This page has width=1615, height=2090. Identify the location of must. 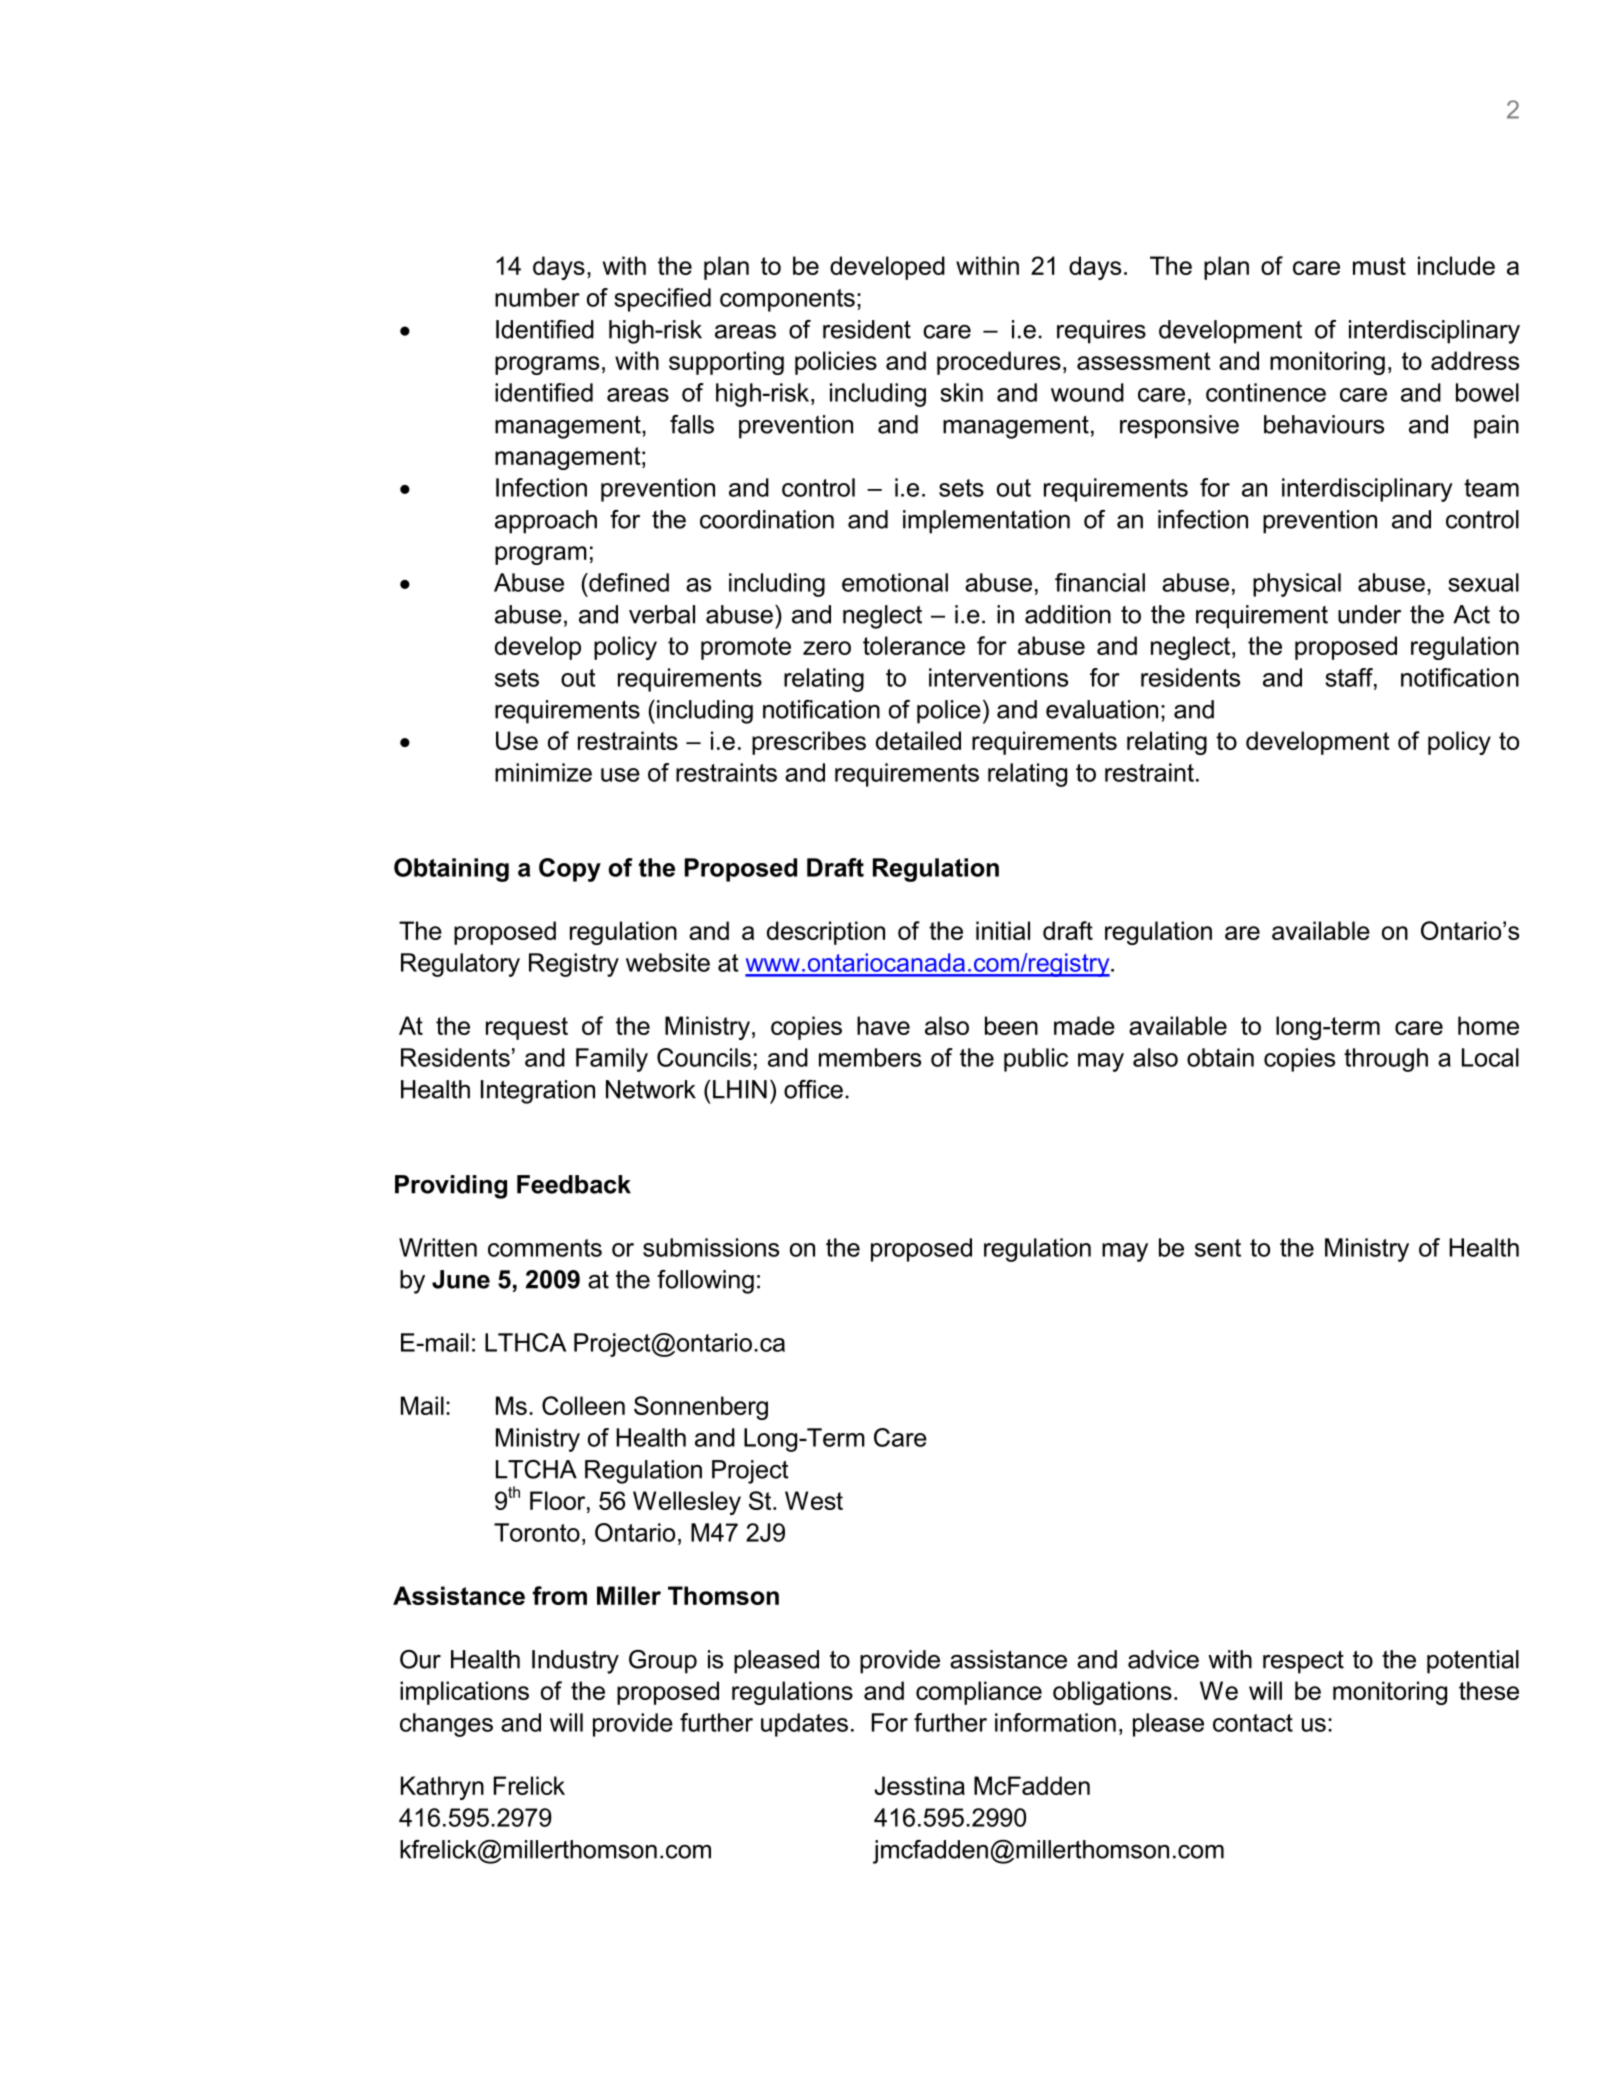
(1379, 266).
